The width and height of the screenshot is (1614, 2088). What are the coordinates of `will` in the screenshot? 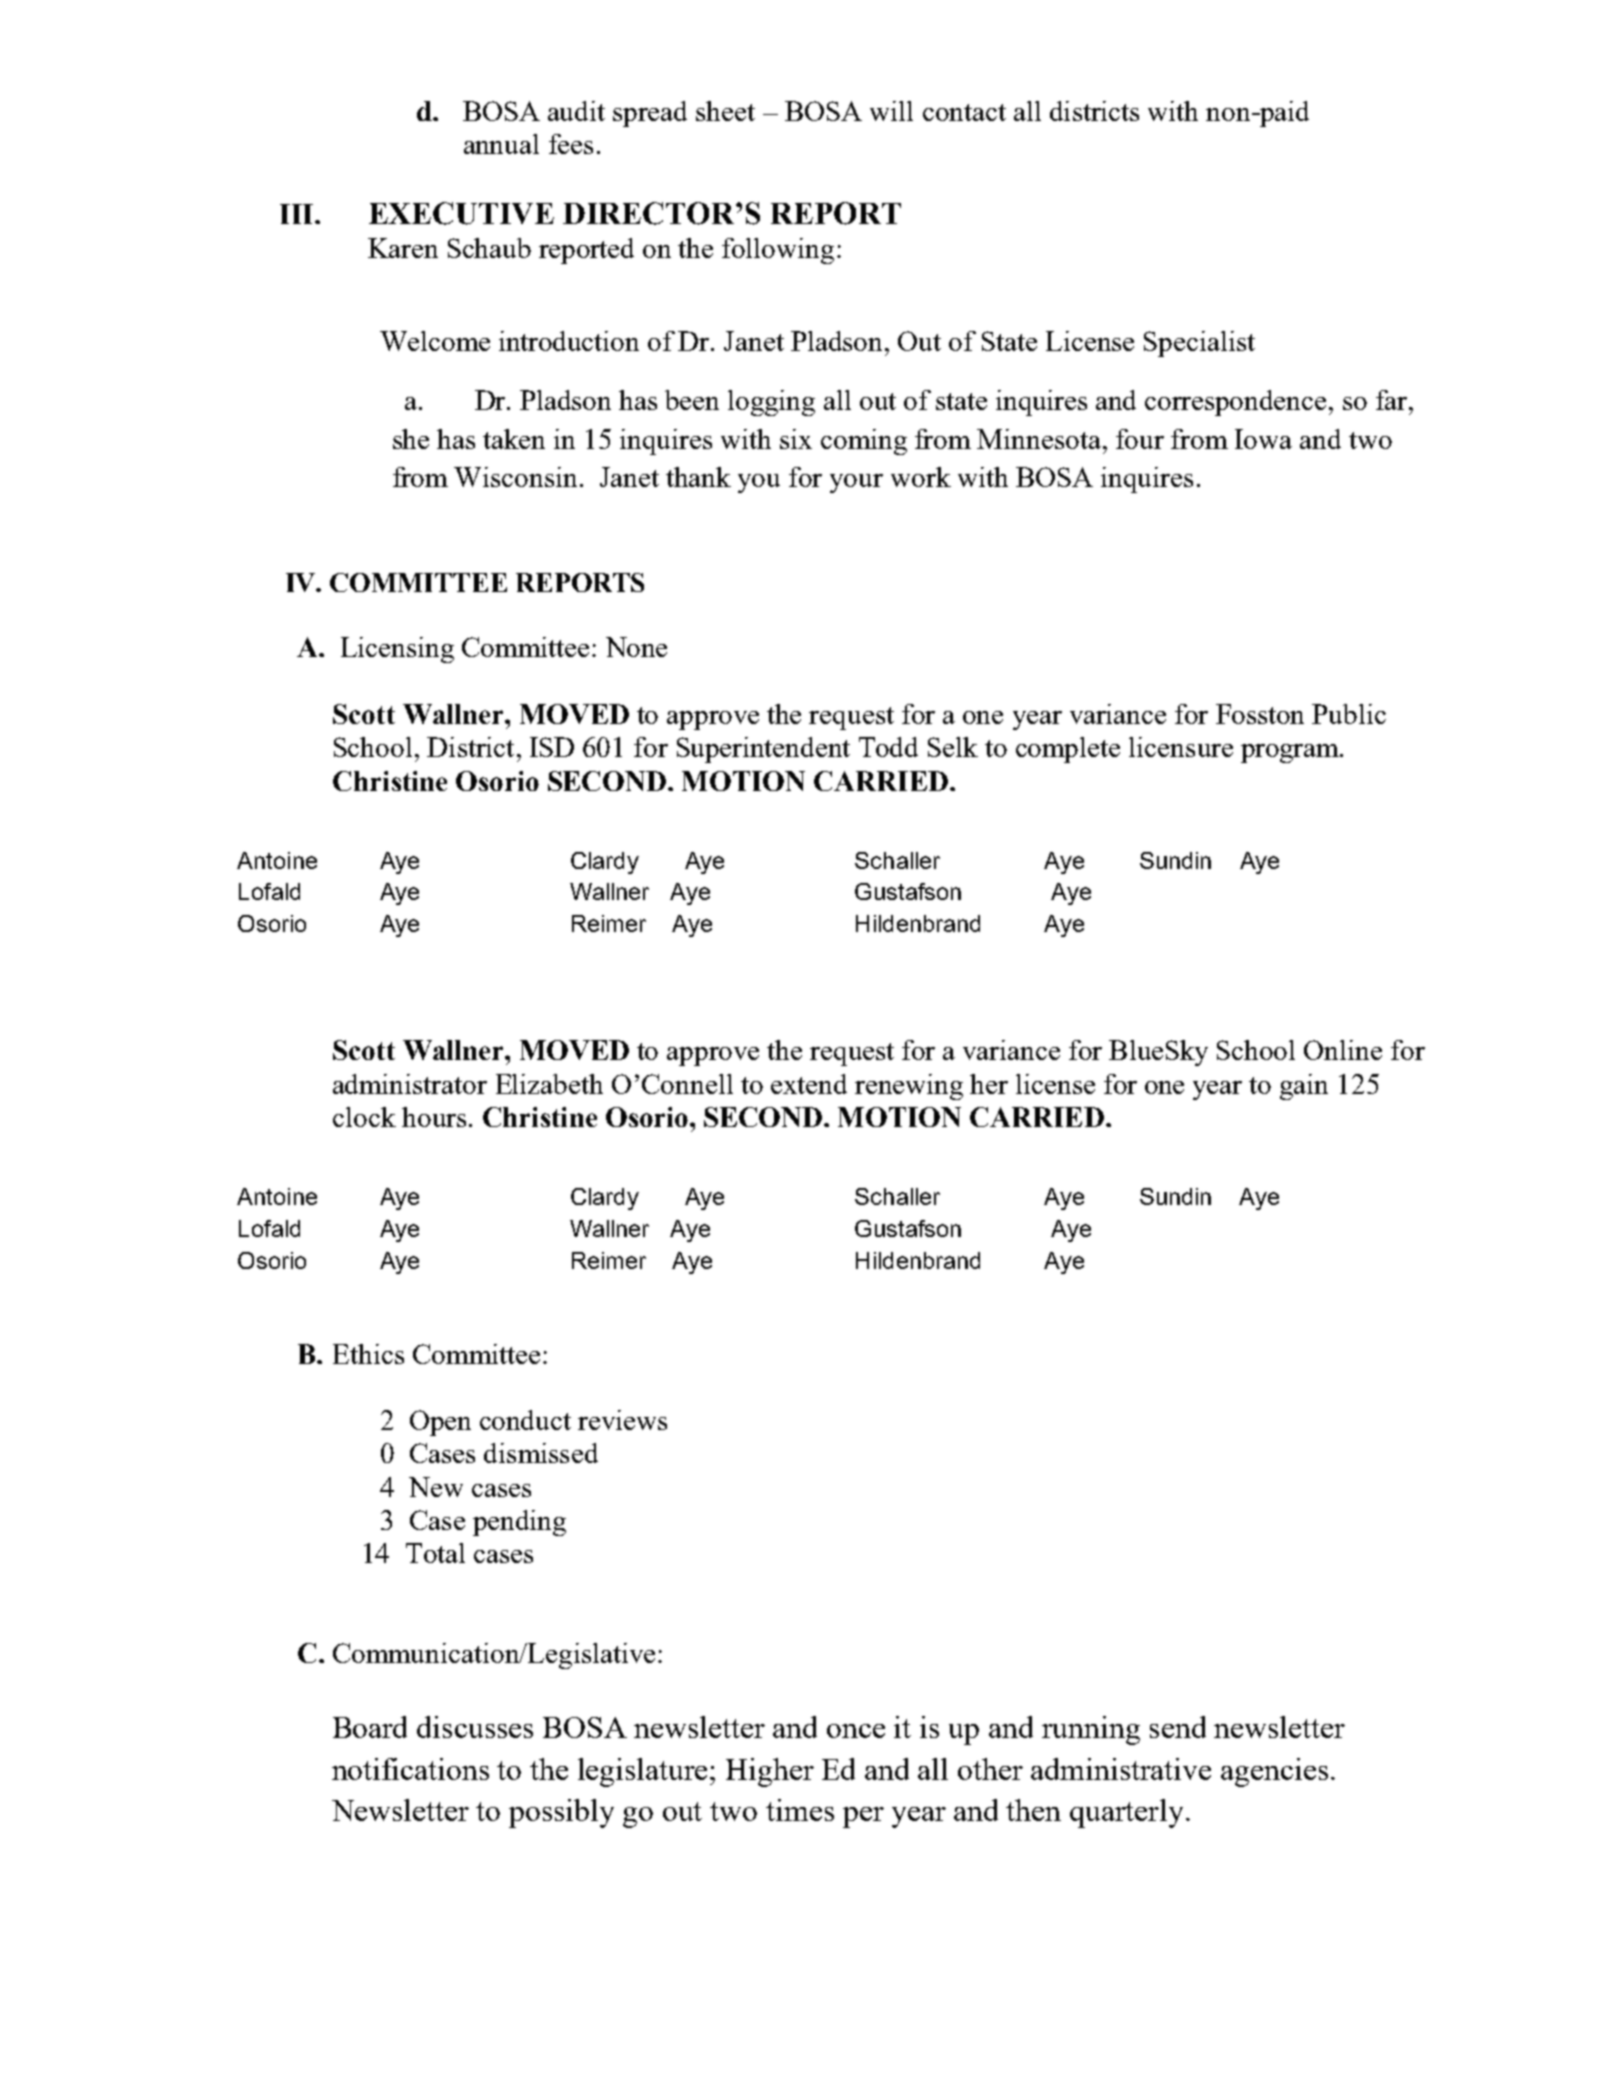 It's located at (891, 111).
